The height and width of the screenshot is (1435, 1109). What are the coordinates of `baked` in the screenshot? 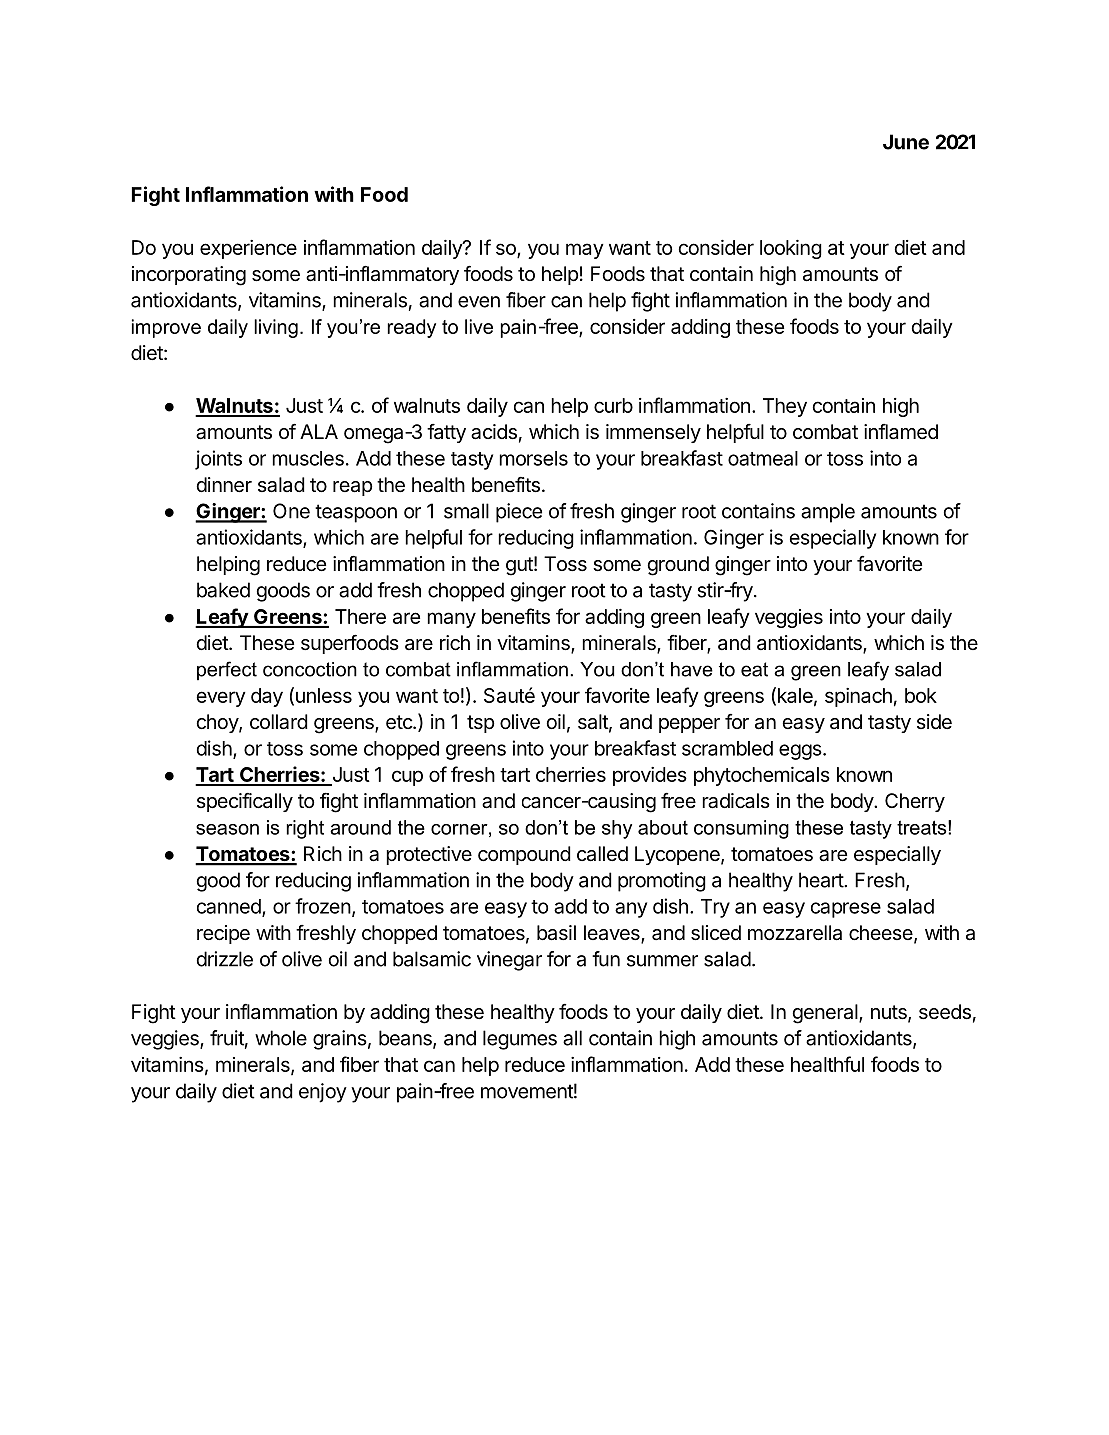 It's located at (223, 590).
